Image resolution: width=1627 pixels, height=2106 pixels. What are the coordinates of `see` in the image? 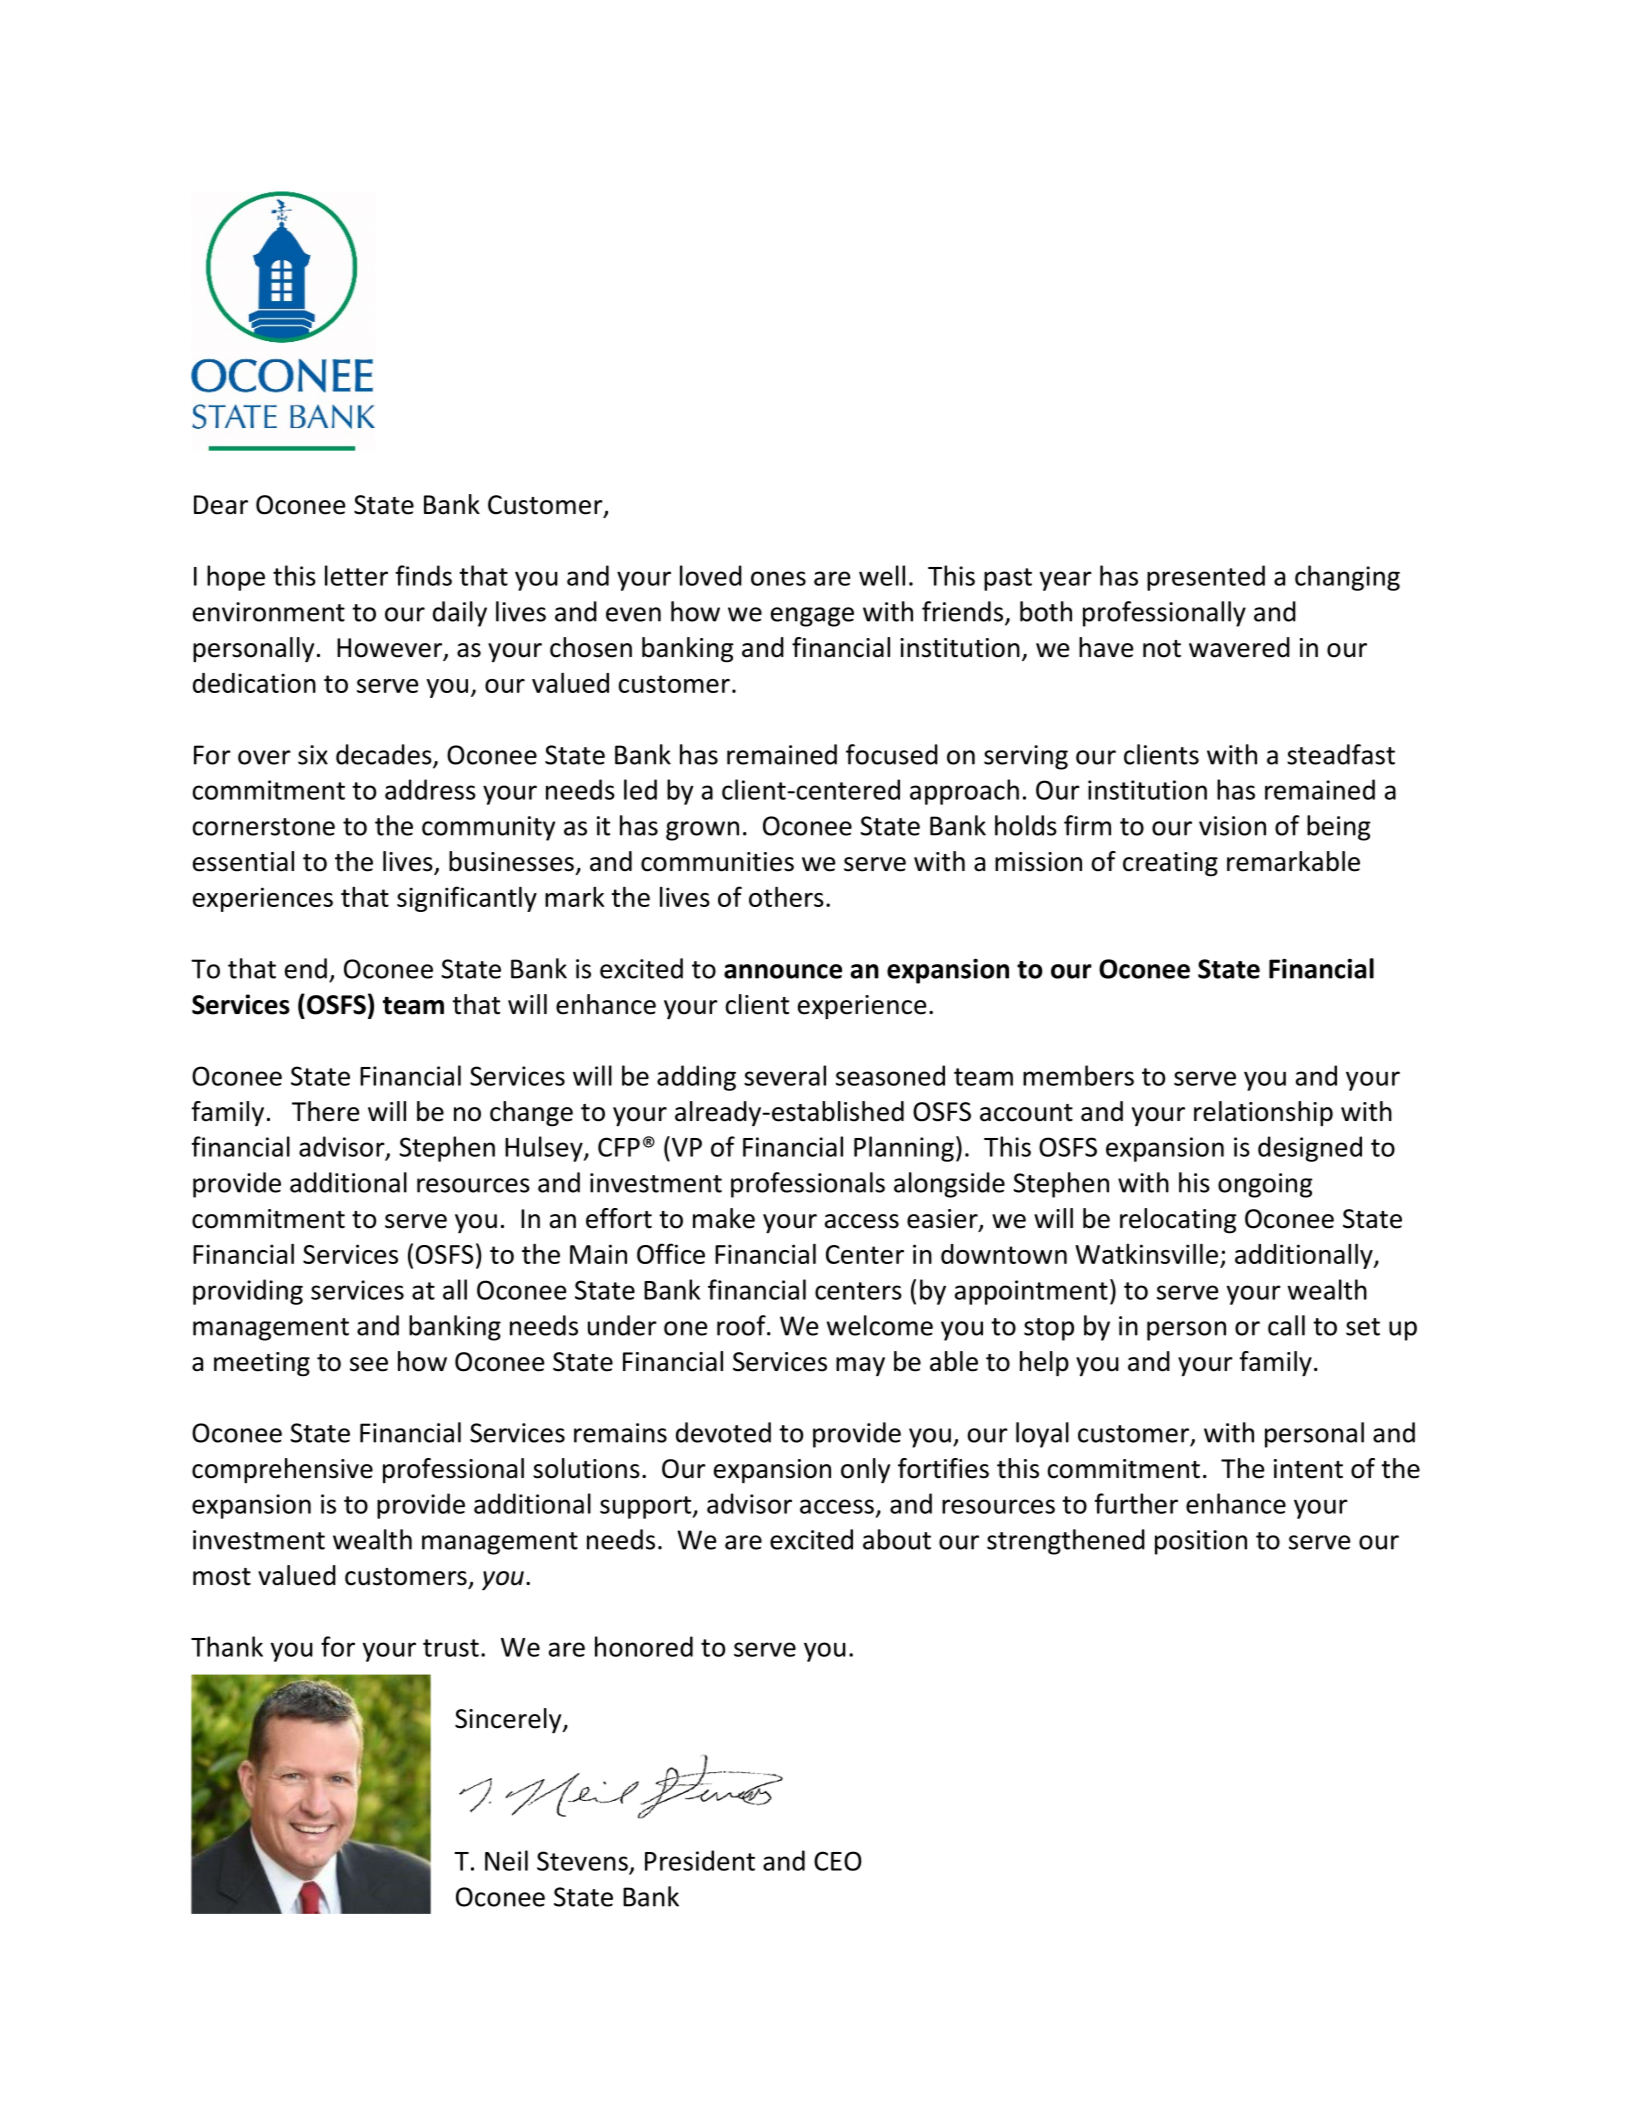 It's located at (369, 1364).
